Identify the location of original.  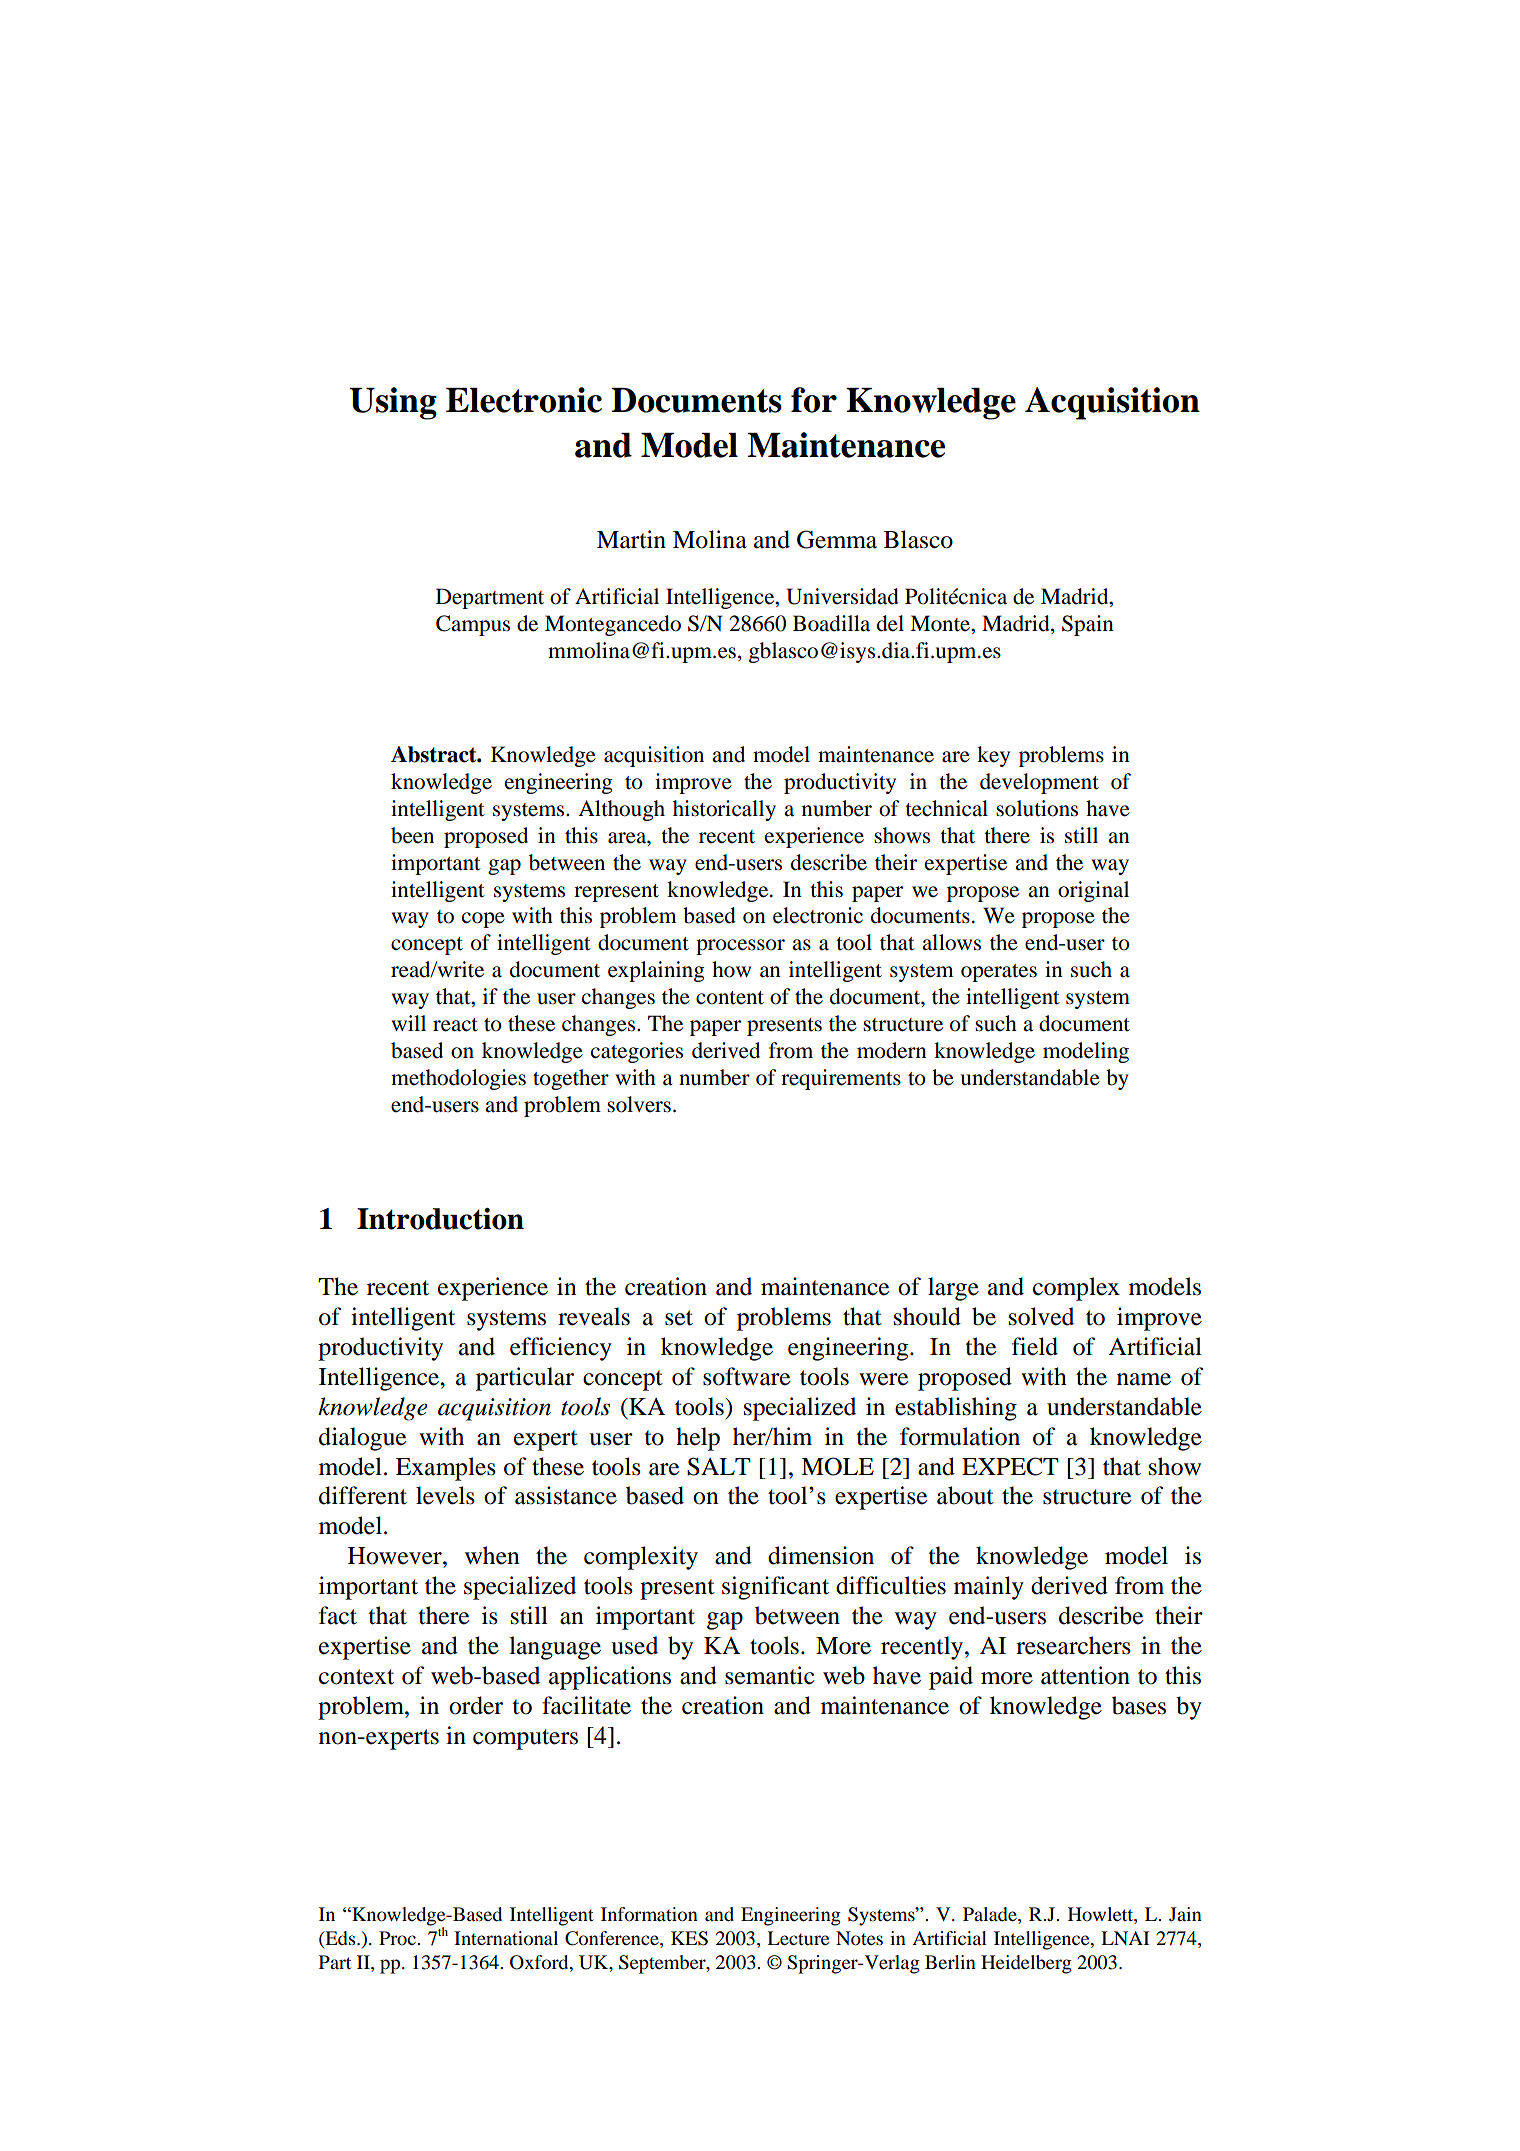
(1093, 891).
